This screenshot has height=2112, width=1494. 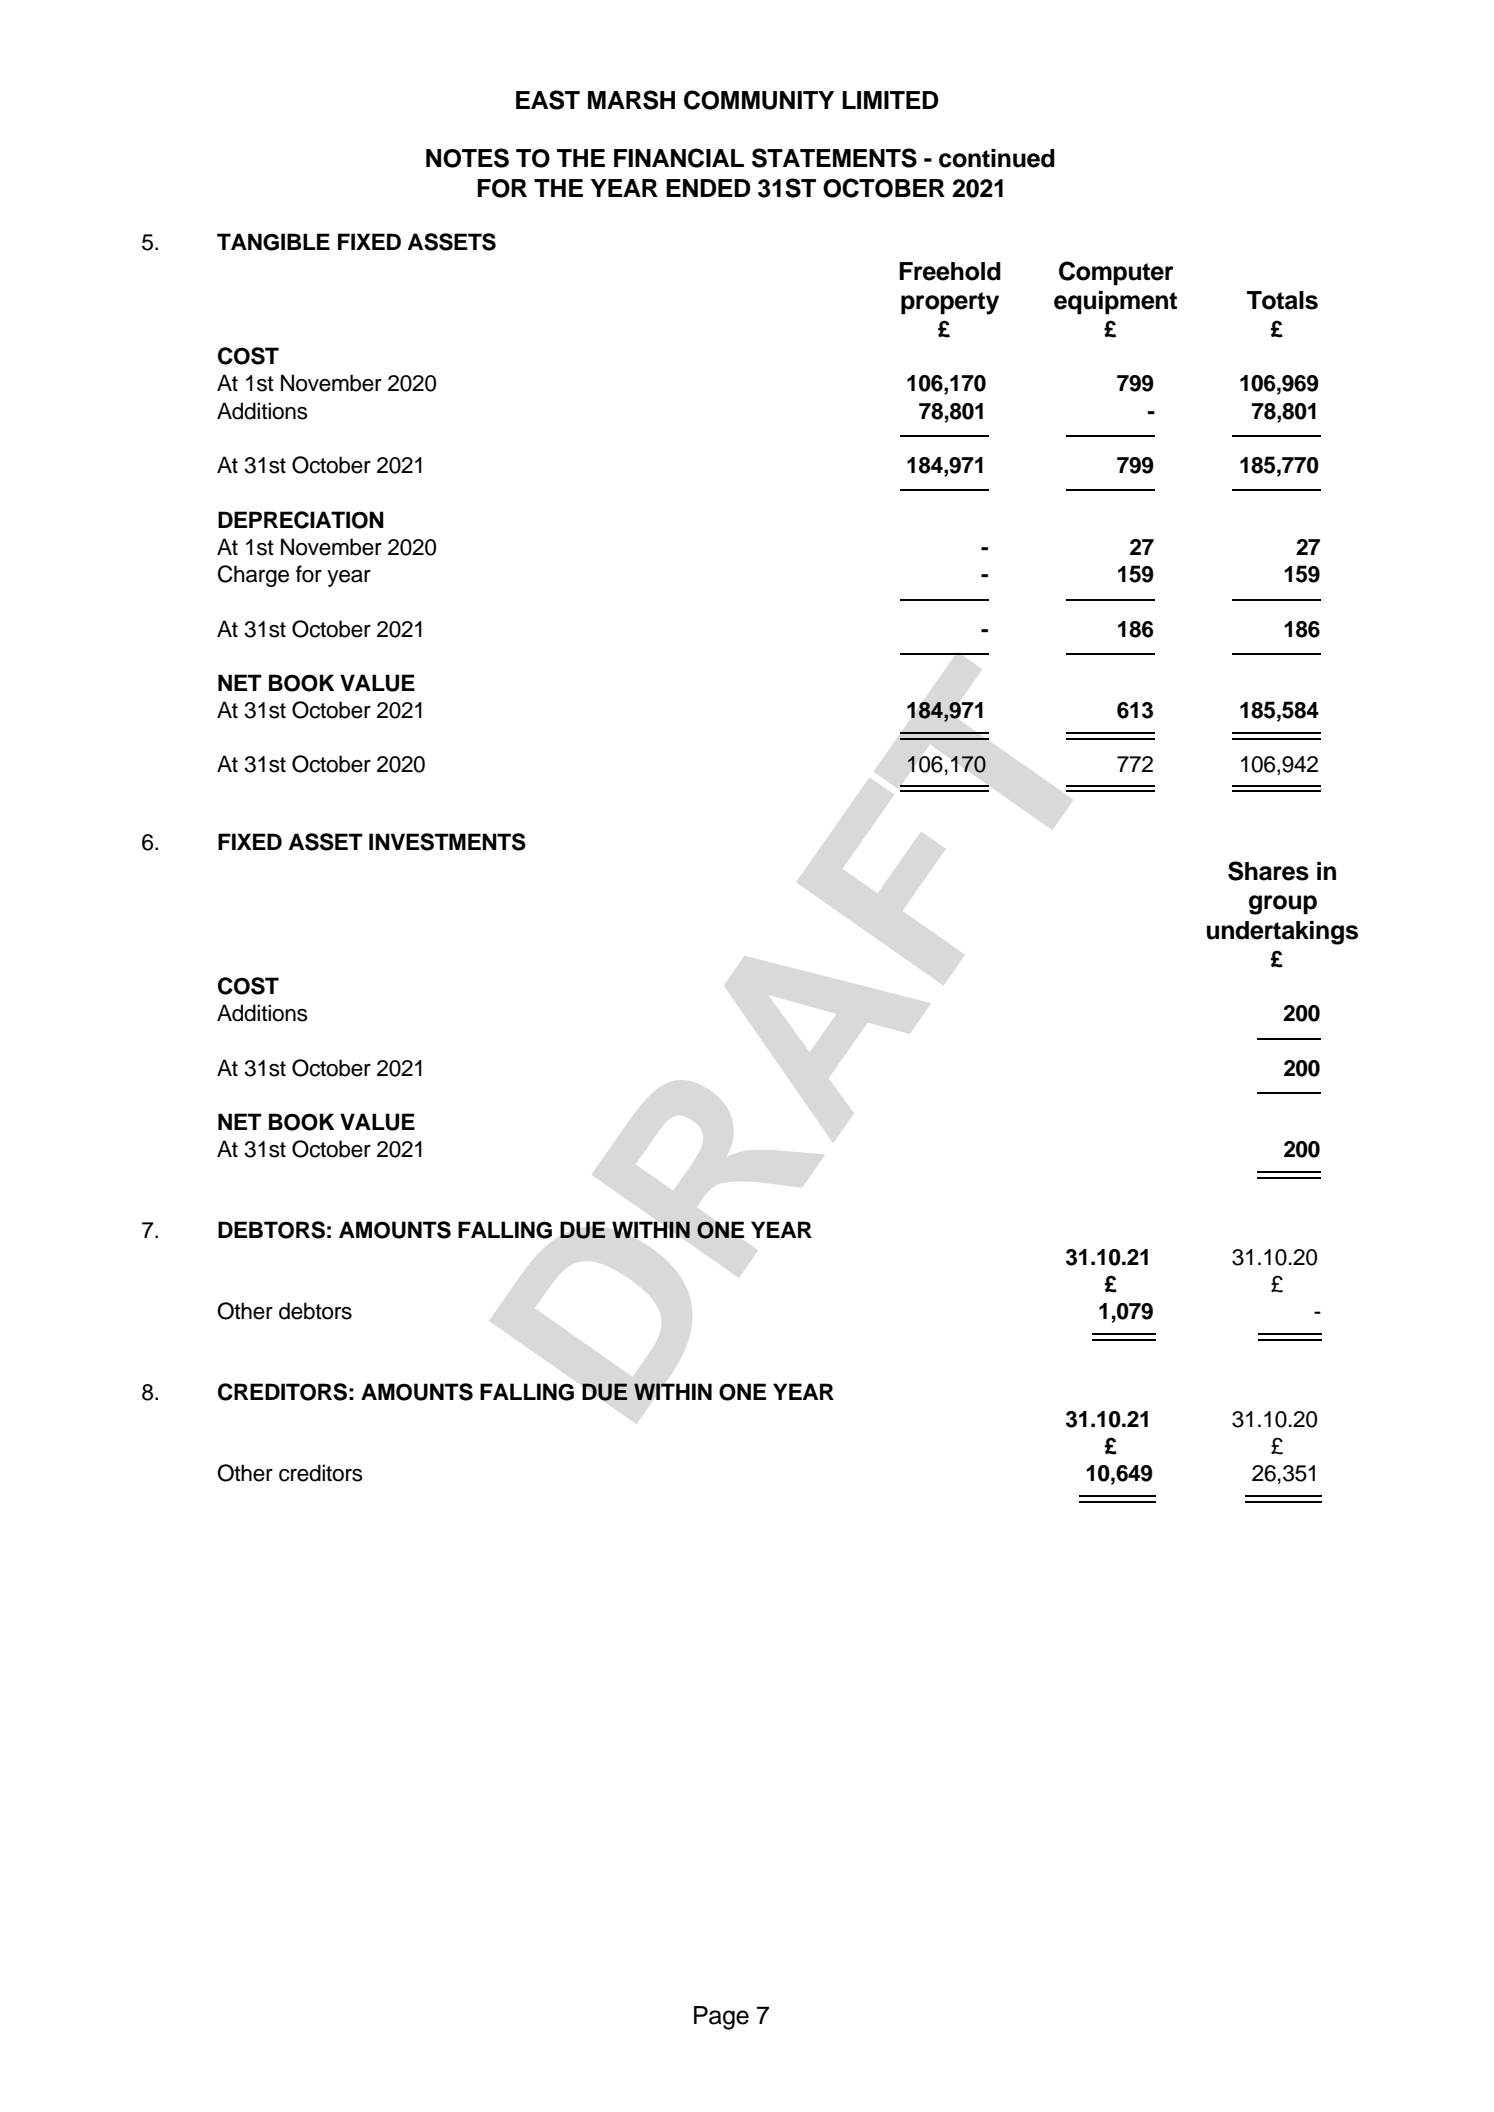 I want to click on Computer, so click(x=1116, y=273).
